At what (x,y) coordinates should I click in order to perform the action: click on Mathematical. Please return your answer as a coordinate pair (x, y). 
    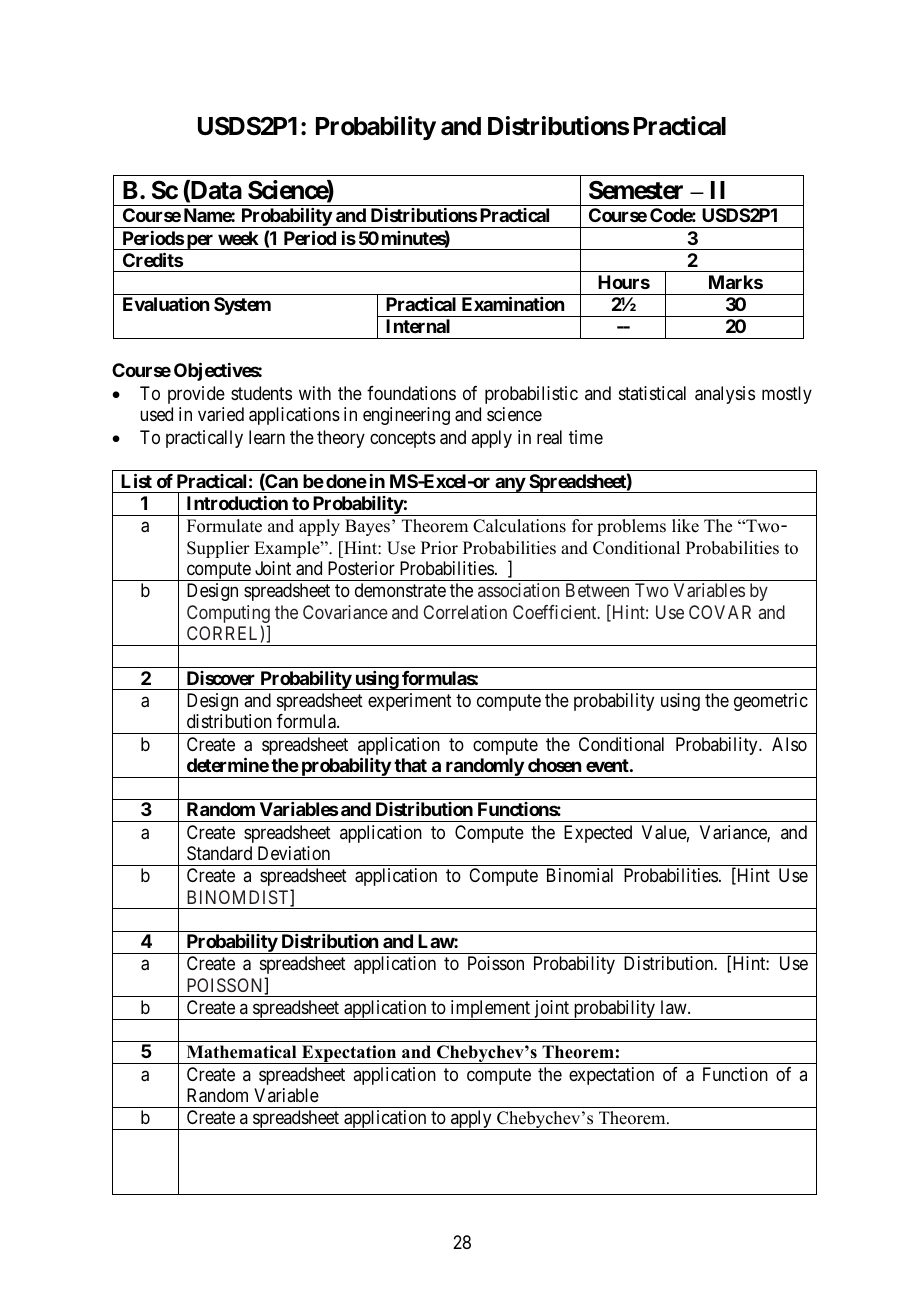
    Looking at the image, I should click on (241, 1052).
